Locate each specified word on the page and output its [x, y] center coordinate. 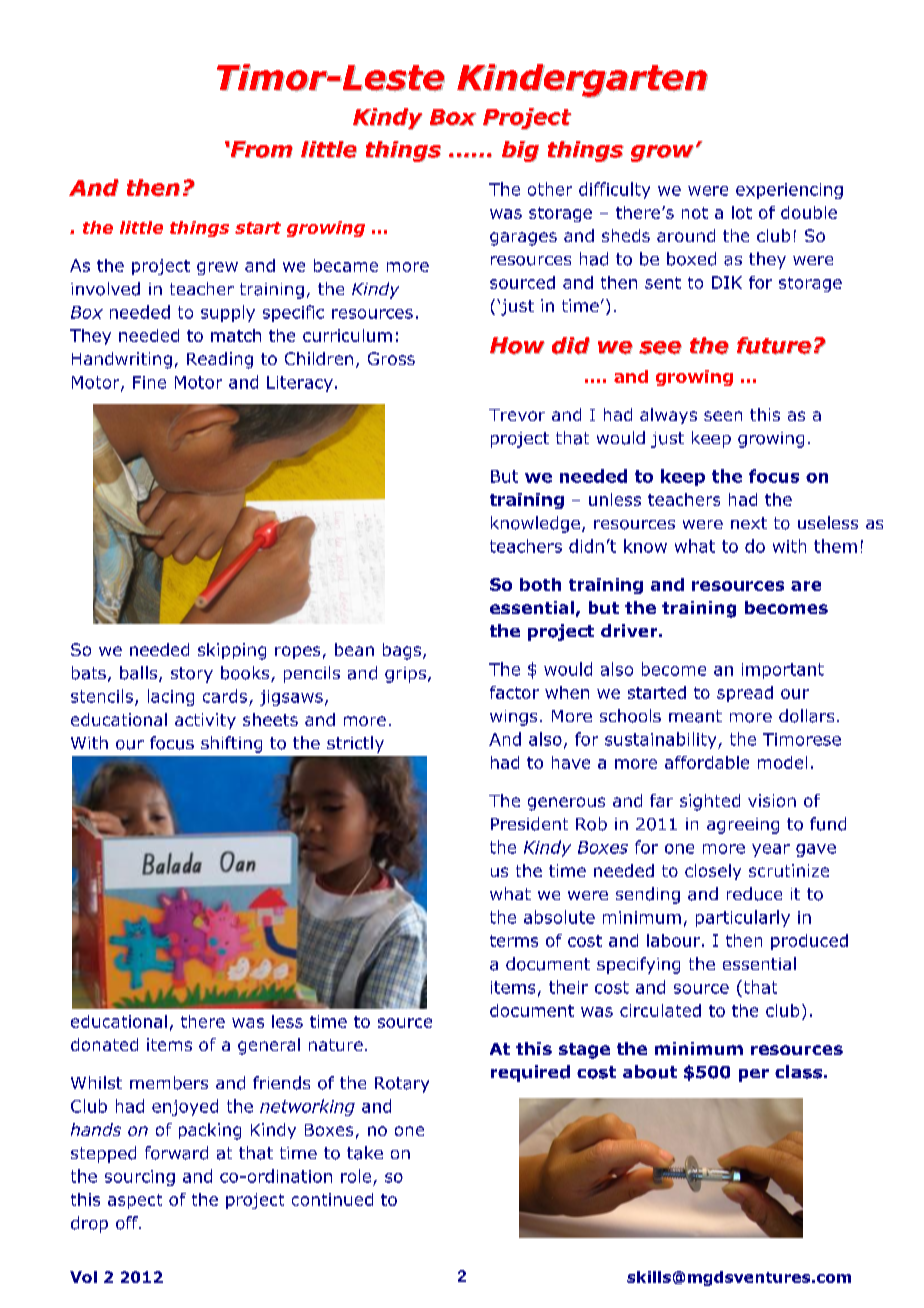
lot [742, 212]
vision [772, 800]
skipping [232, 651]
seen [723, 416]
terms [514, 941]
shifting [231, 744]
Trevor [517, 415]
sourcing [140, 1178]
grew [217, 268]
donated [104, 1044]
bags [402, 651]
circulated [660, 1010]
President [529, 824]
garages [523, 239]
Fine [149, 382]
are [806, 586]
